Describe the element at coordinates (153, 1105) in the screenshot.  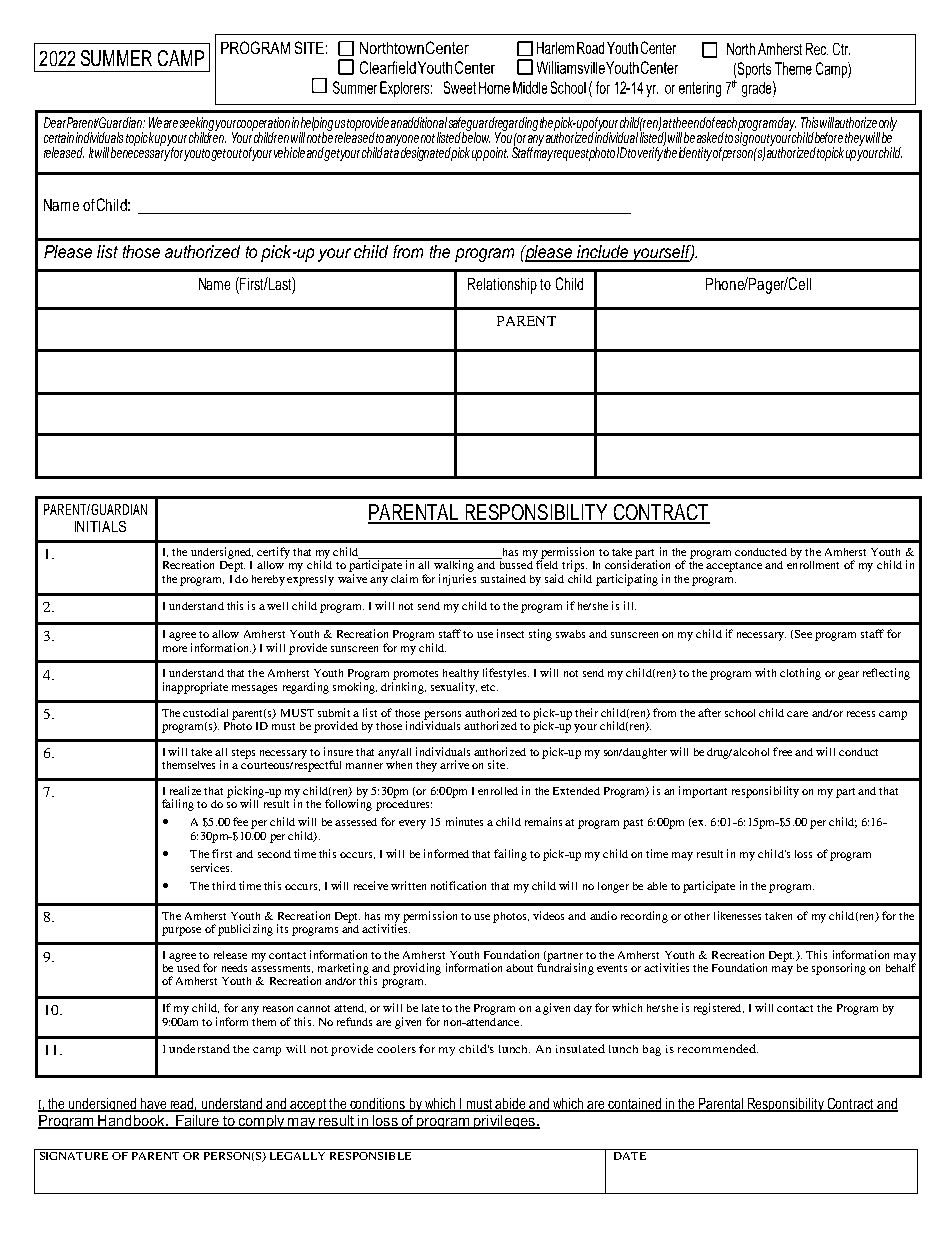
I see `have` at that location.
